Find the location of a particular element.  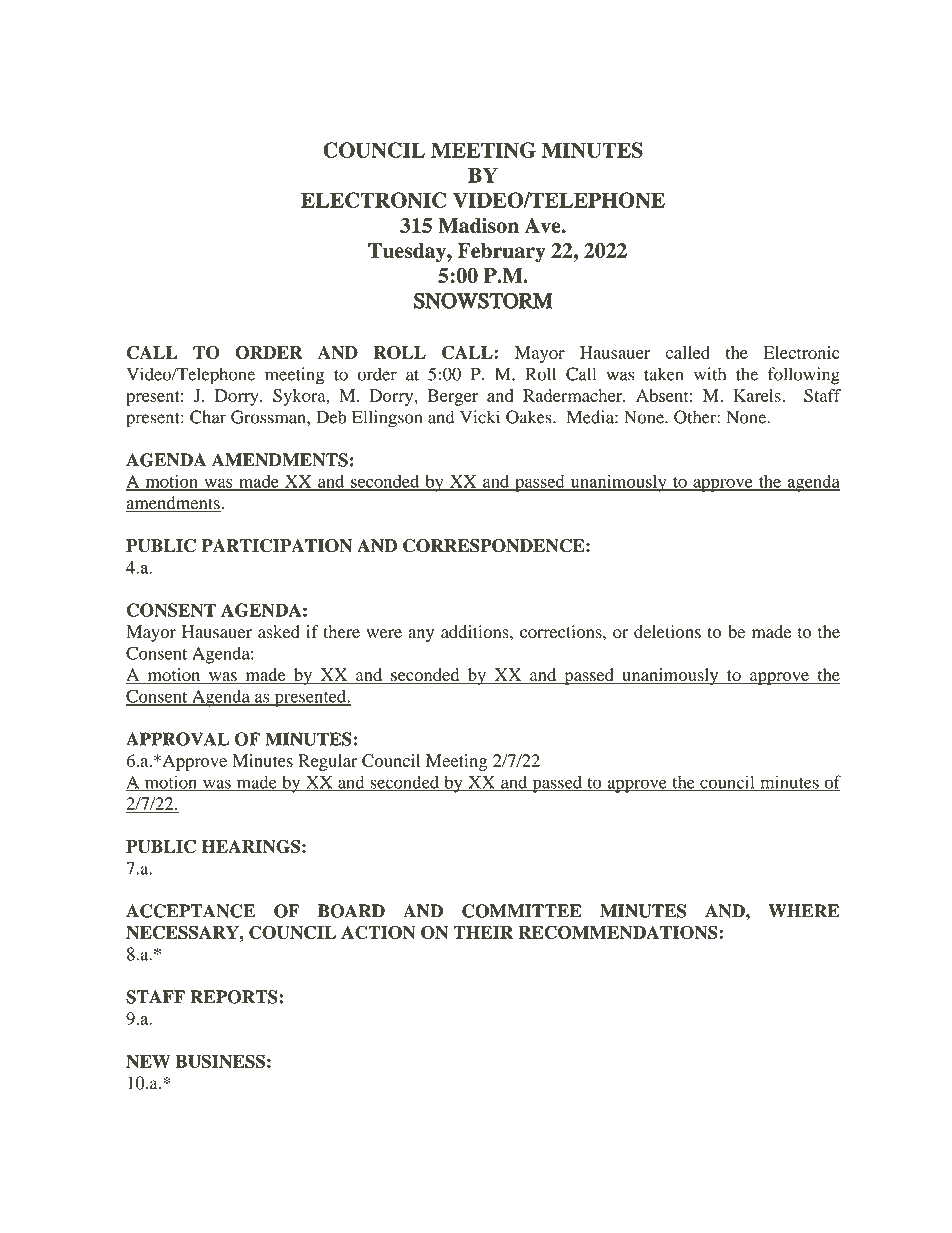

February is located at coordinates (502, 253).
